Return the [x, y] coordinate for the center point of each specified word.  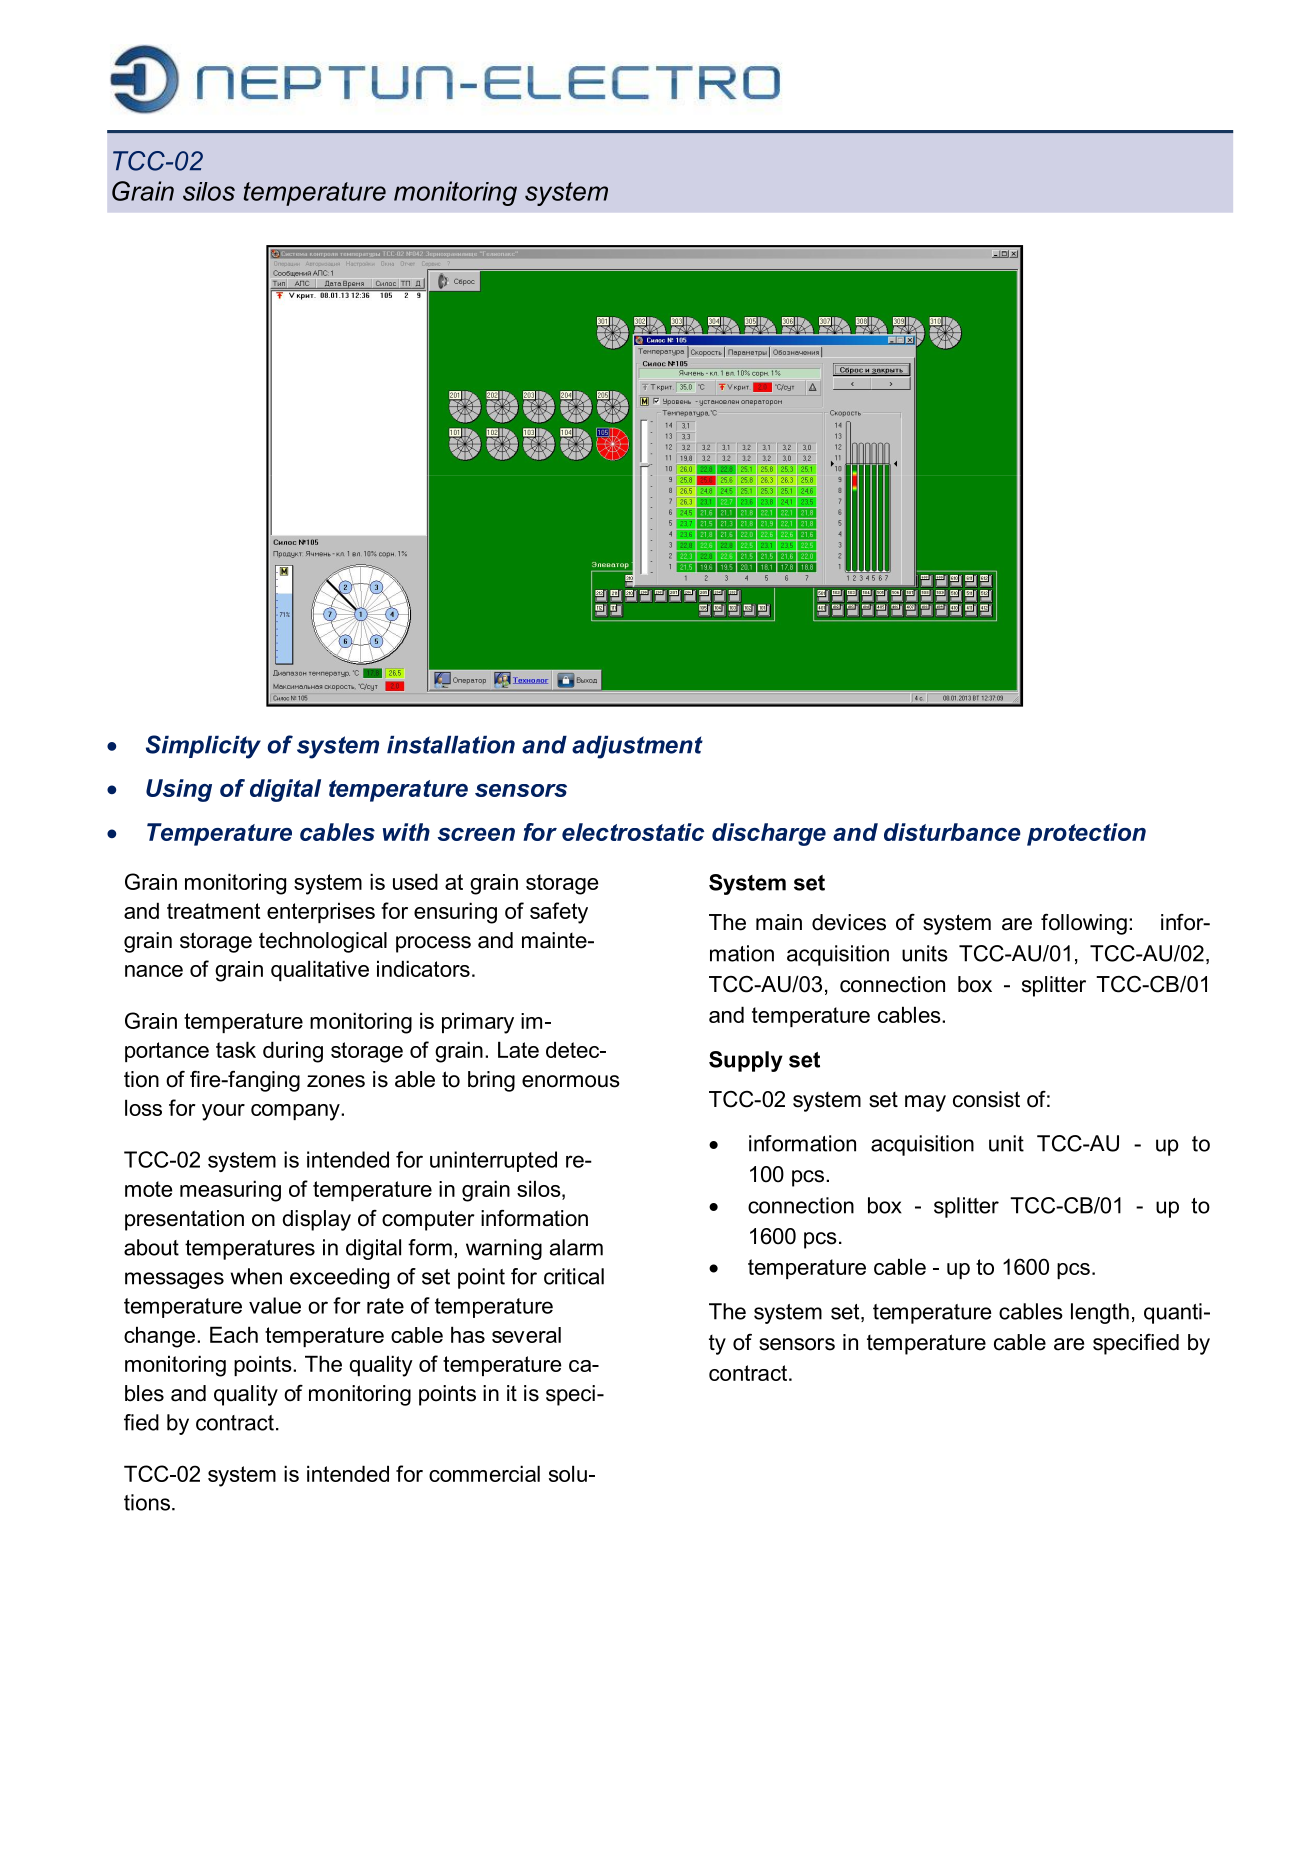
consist [986, 1099]
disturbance [952, 832]
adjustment [637, 747]
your [223, 1112]
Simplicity [203, 747]
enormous [571, 1081]
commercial [484, 1473]
